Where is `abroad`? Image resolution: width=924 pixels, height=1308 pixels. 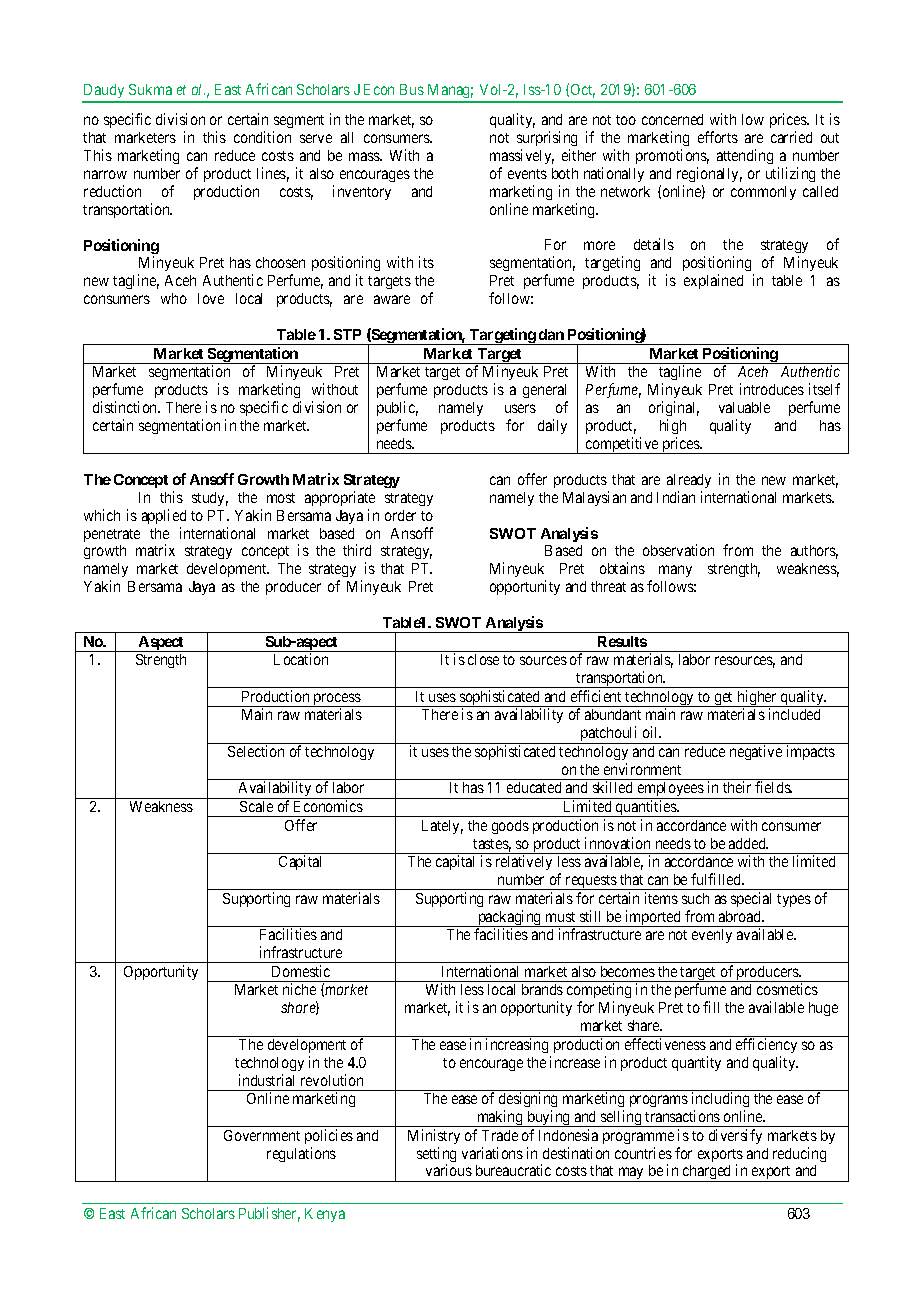 abroad is located at coordinates (741, 916).
